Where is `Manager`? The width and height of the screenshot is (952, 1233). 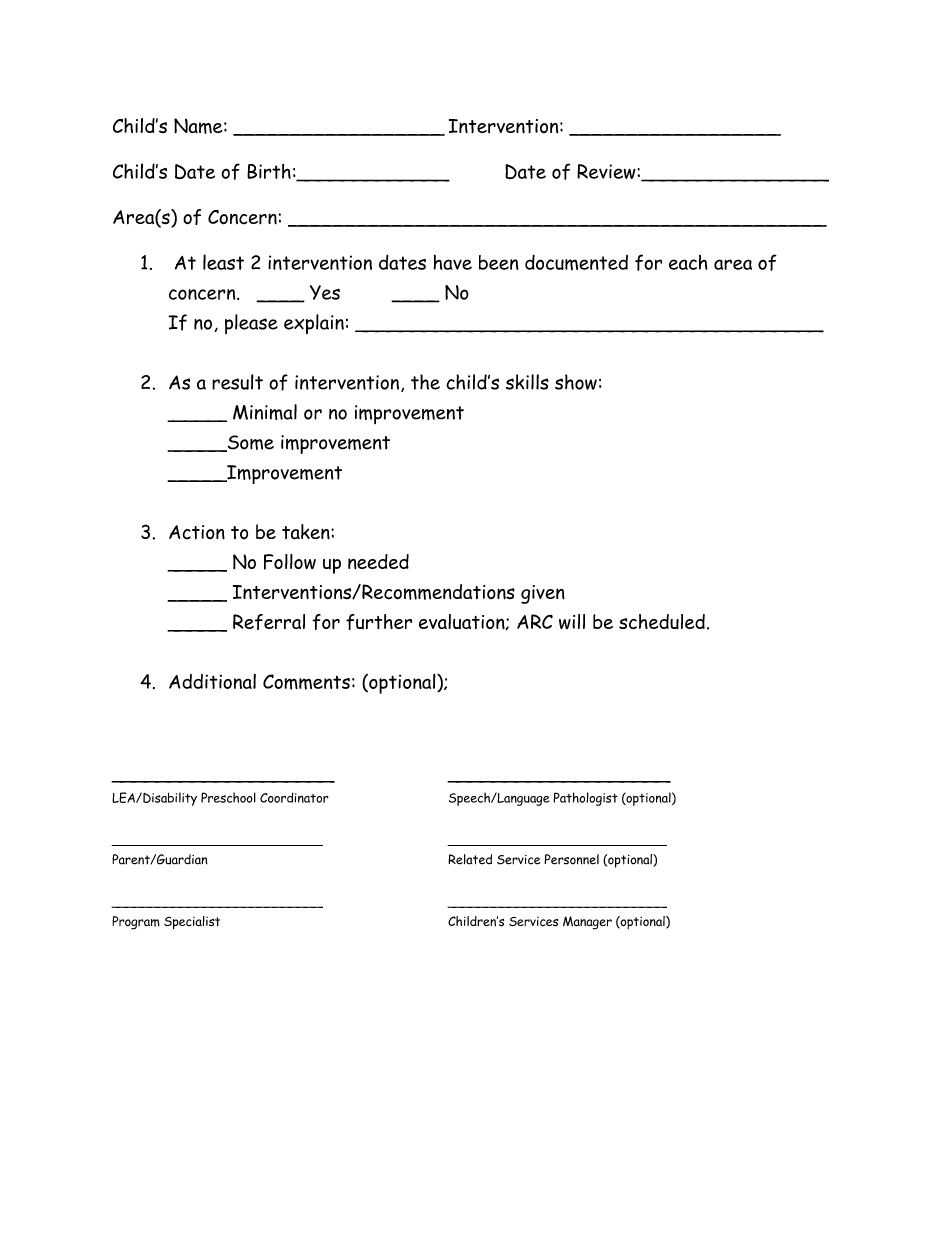 Manager is located at coordinates (587, 923).
